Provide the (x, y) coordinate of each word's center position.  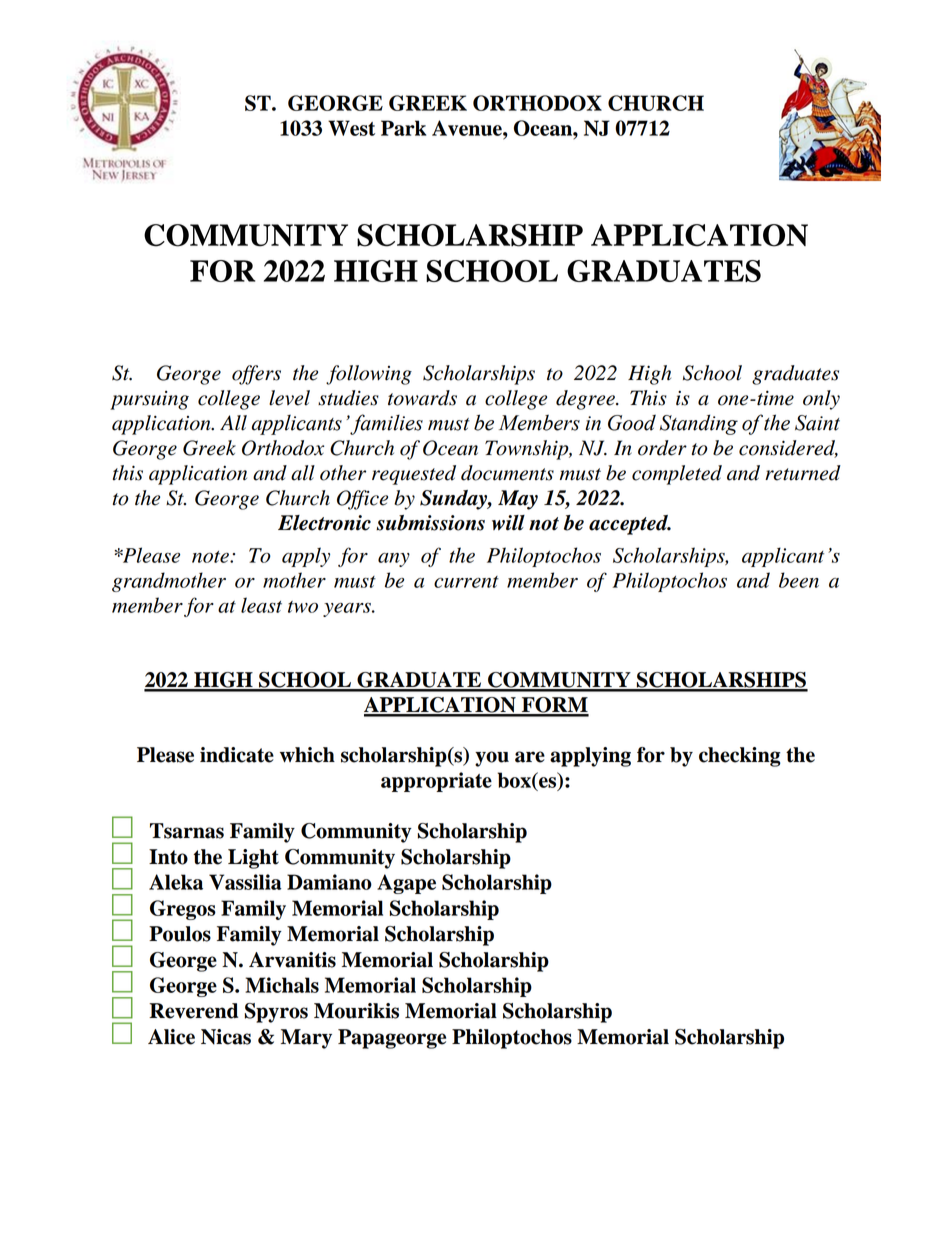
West (351, 128)
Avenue (468, 128)
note (211, 557)
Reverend (193, 1011)
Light (253, 859)
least (261, 605)
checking (740, 757)
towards (422, 398)
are (530, 757)
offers (256, 375)
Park (403, 128)
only (821, 400)
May (518, 500)
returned (803, 473)
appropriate (436, 782)
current (466, 582)
